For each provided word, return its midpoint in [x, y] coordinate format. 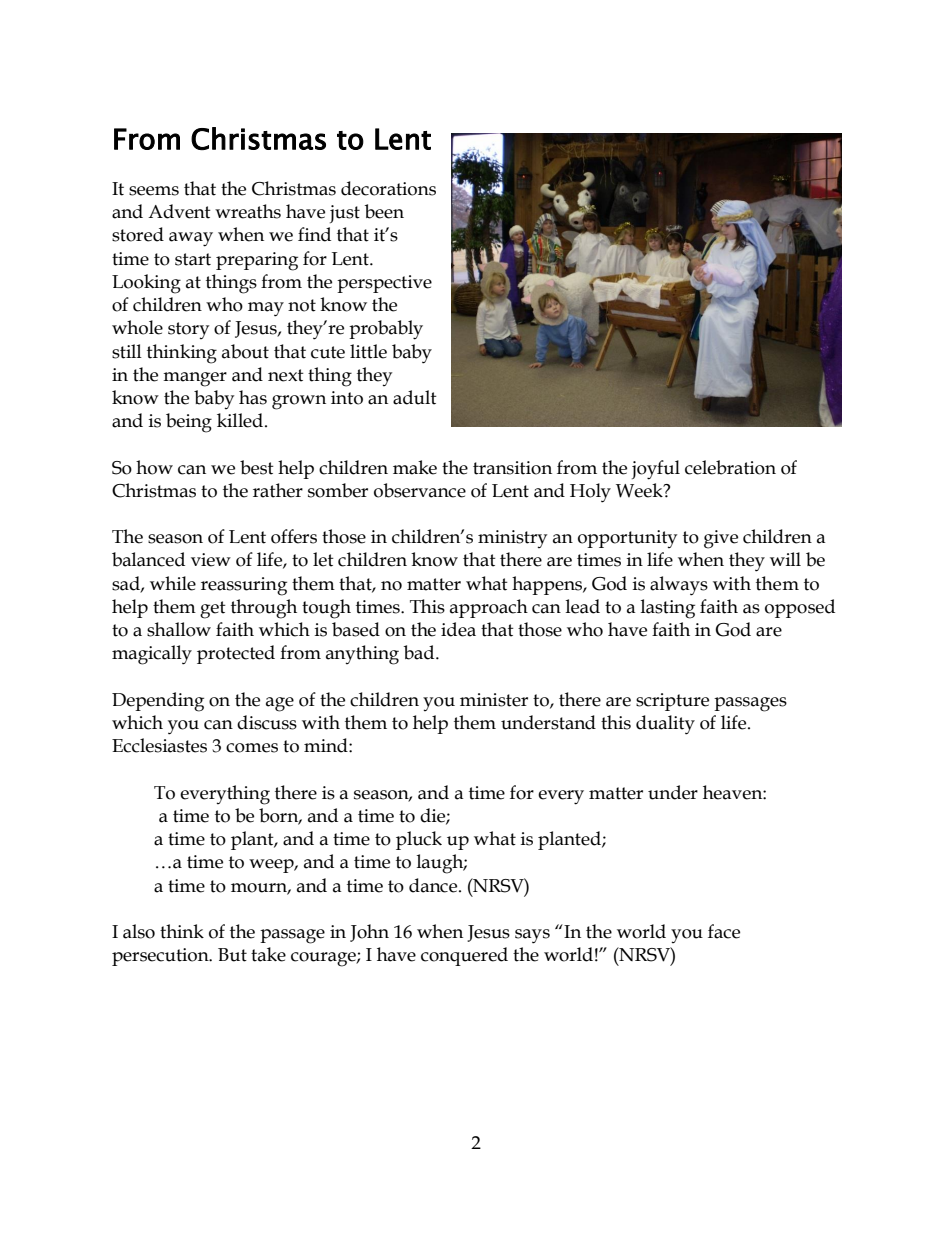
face [724, 931]
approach [489, 608]
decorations [388, 188]
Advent [179, 211]
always [679, 586]
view [211, 560]
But [232, 955]
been [384, 211]
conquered [464, 956]
